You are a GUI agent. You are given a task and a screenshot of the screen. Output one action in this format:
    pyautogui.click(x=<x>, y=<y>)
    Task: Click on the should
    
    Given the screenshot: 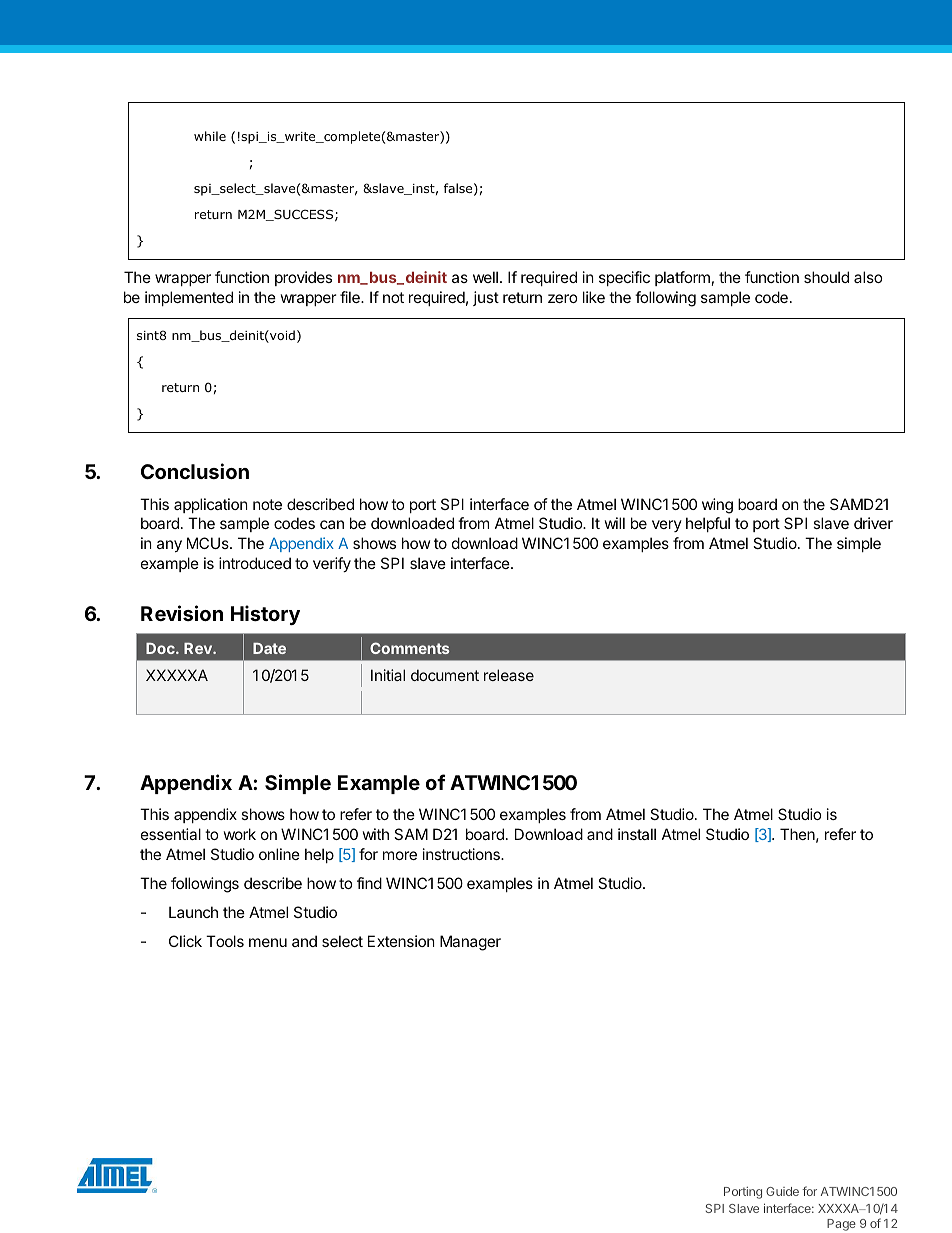 What is the action you would take?
    pyautogui.click(x=826, y=277)
